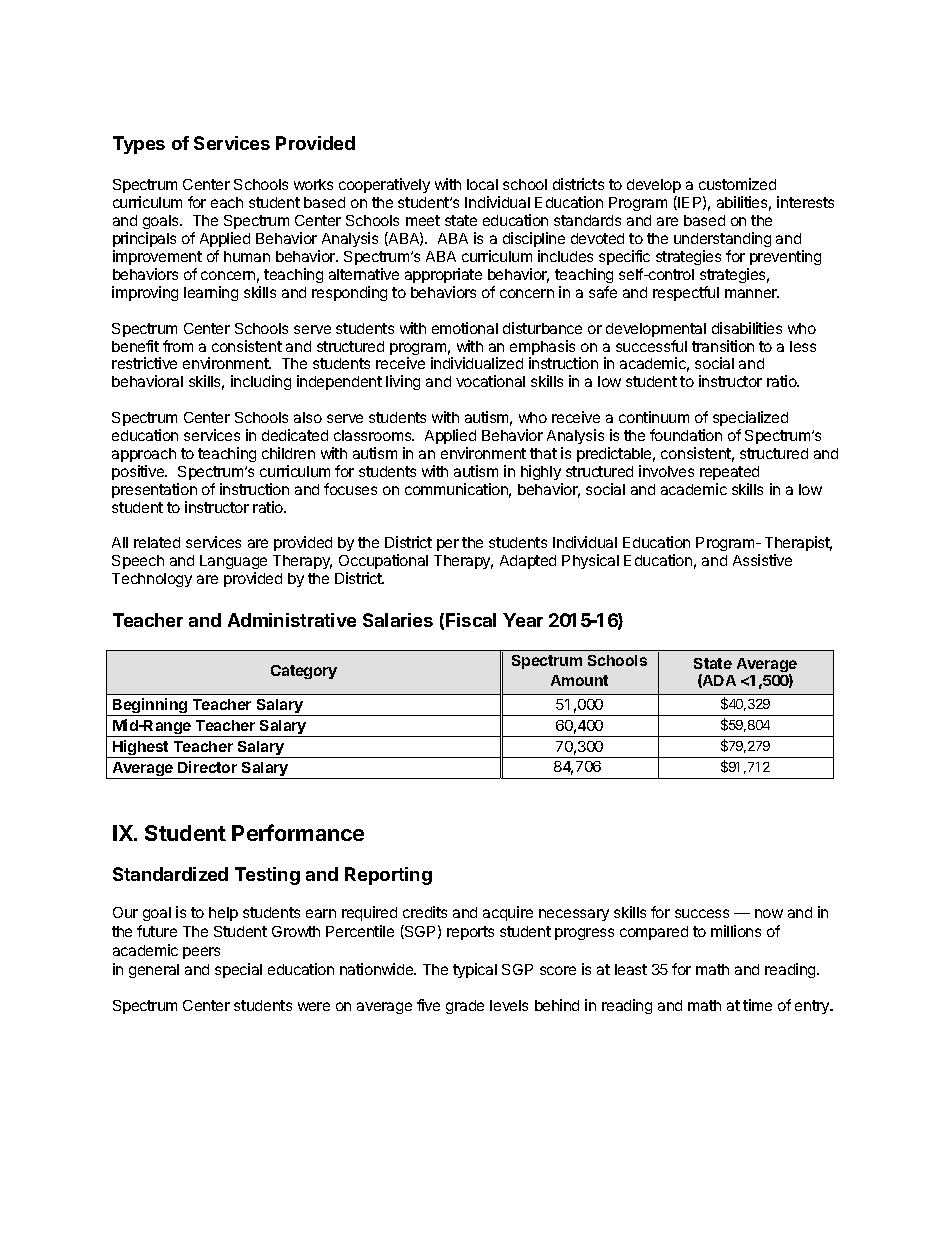 The height and width of the image is (1233, 952). I want to click on Language, so click(233, 564).
